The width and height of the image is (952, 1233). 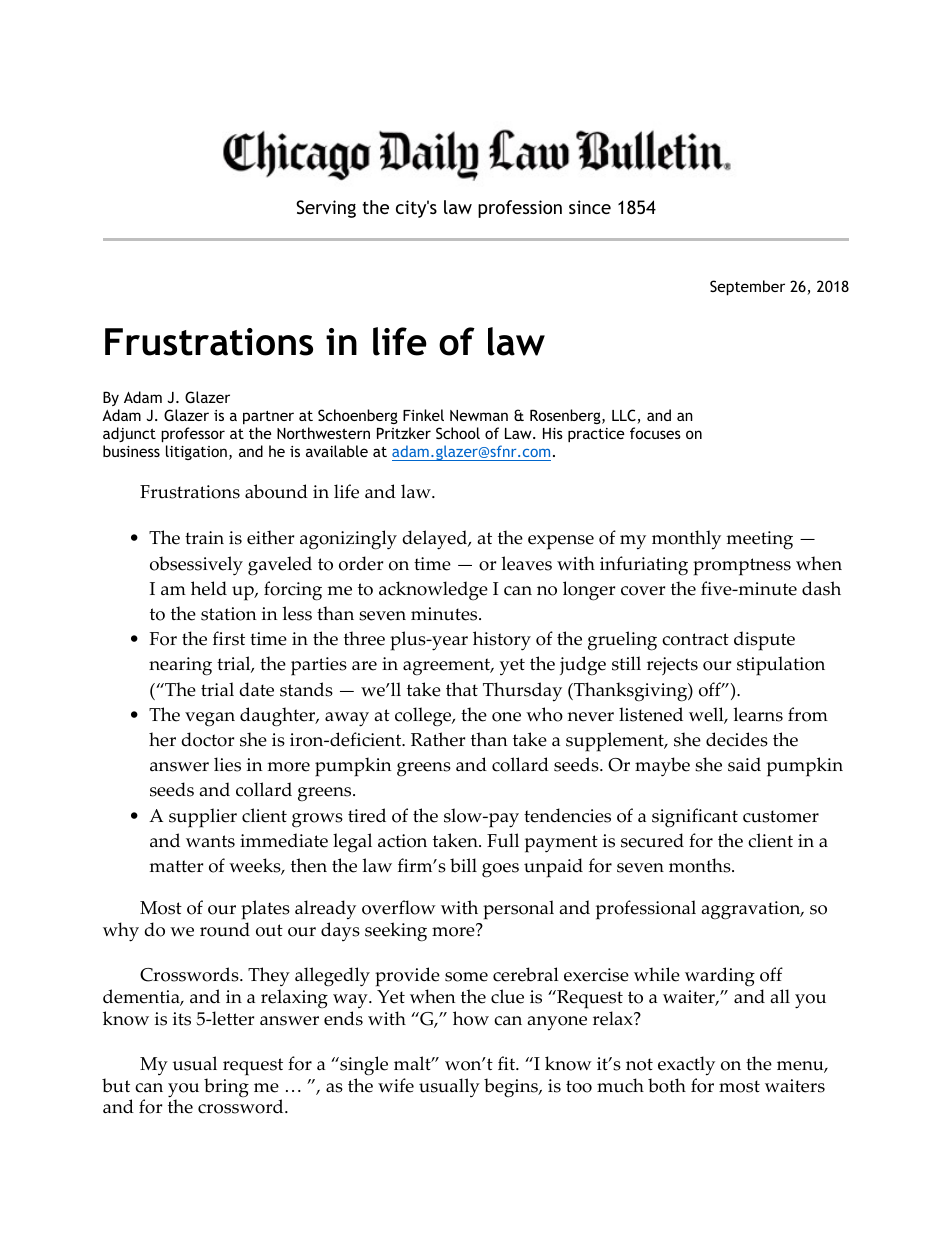 I want to click on promptness, so click(x=742, y=567).
